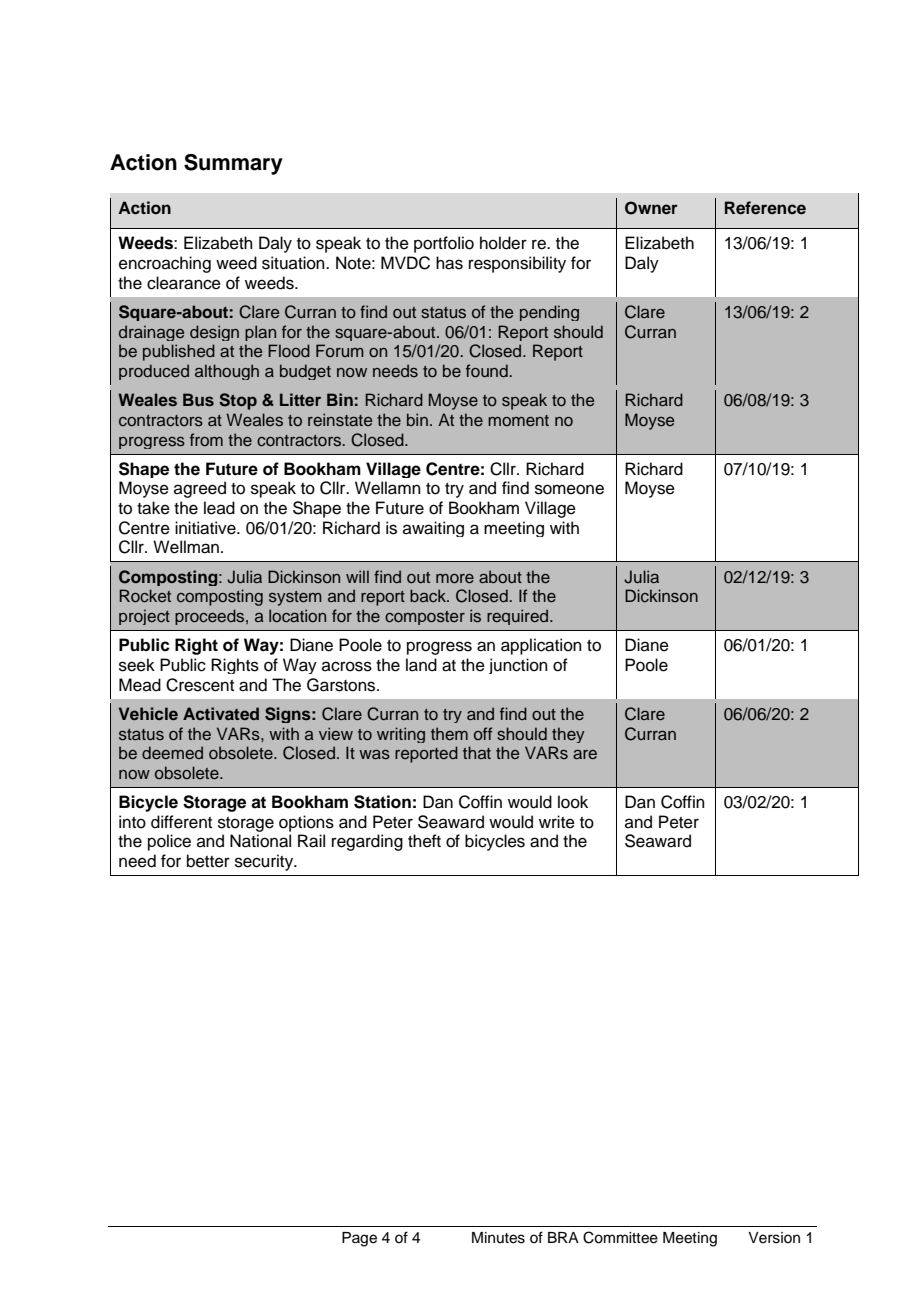 This screenshot has height=1308, width=924. I want to click on Owner, so click(651, 208).
